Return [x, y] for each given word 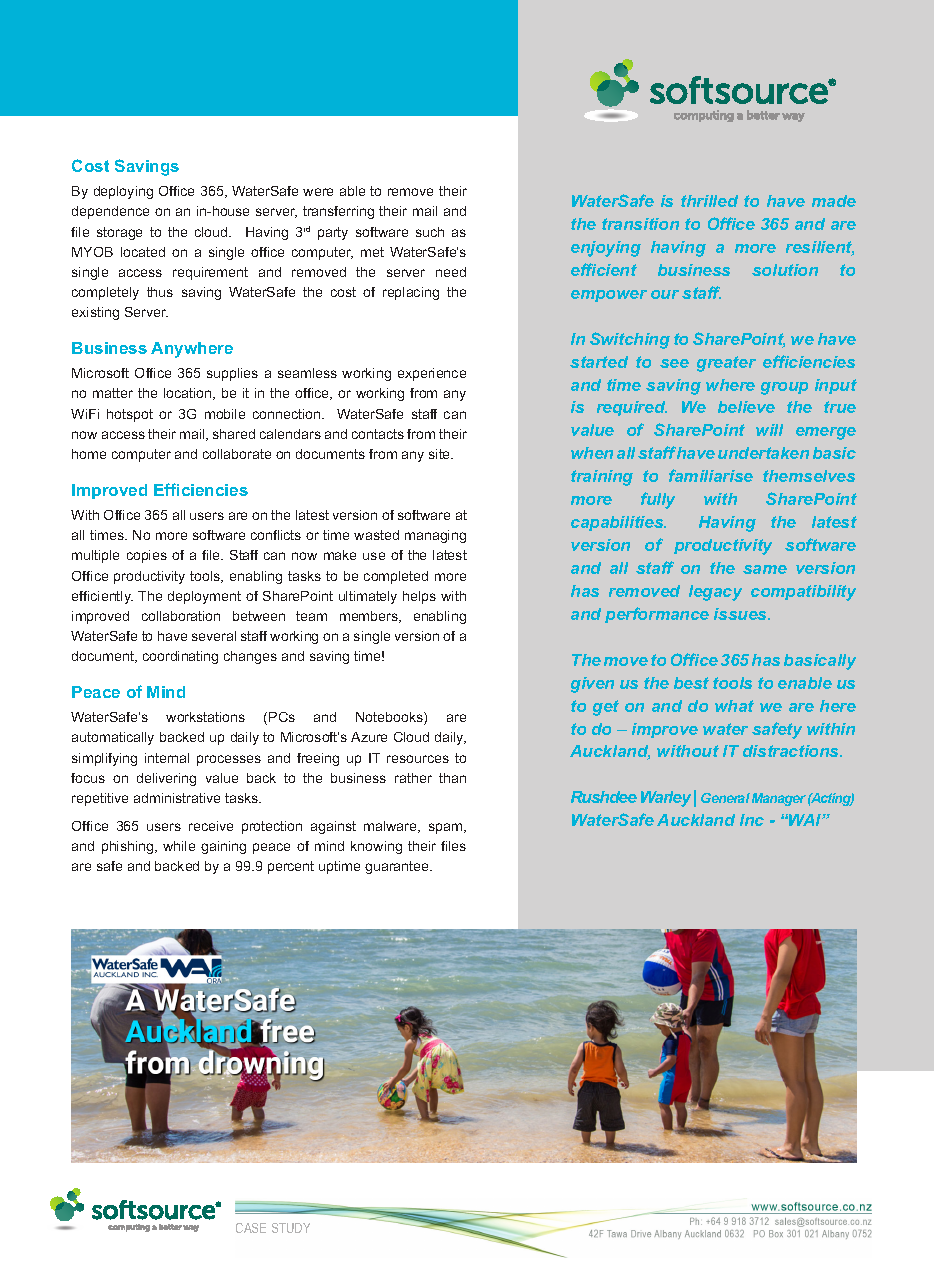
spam [447, 828]
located [143, 252]
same [765, 569]
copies [147, 556]
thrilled [709, 201]
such [430, 232]
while [179, 846]
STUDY [291, 1228]
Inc [752, 820]
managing [435, 536]
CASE [251, 1228]
